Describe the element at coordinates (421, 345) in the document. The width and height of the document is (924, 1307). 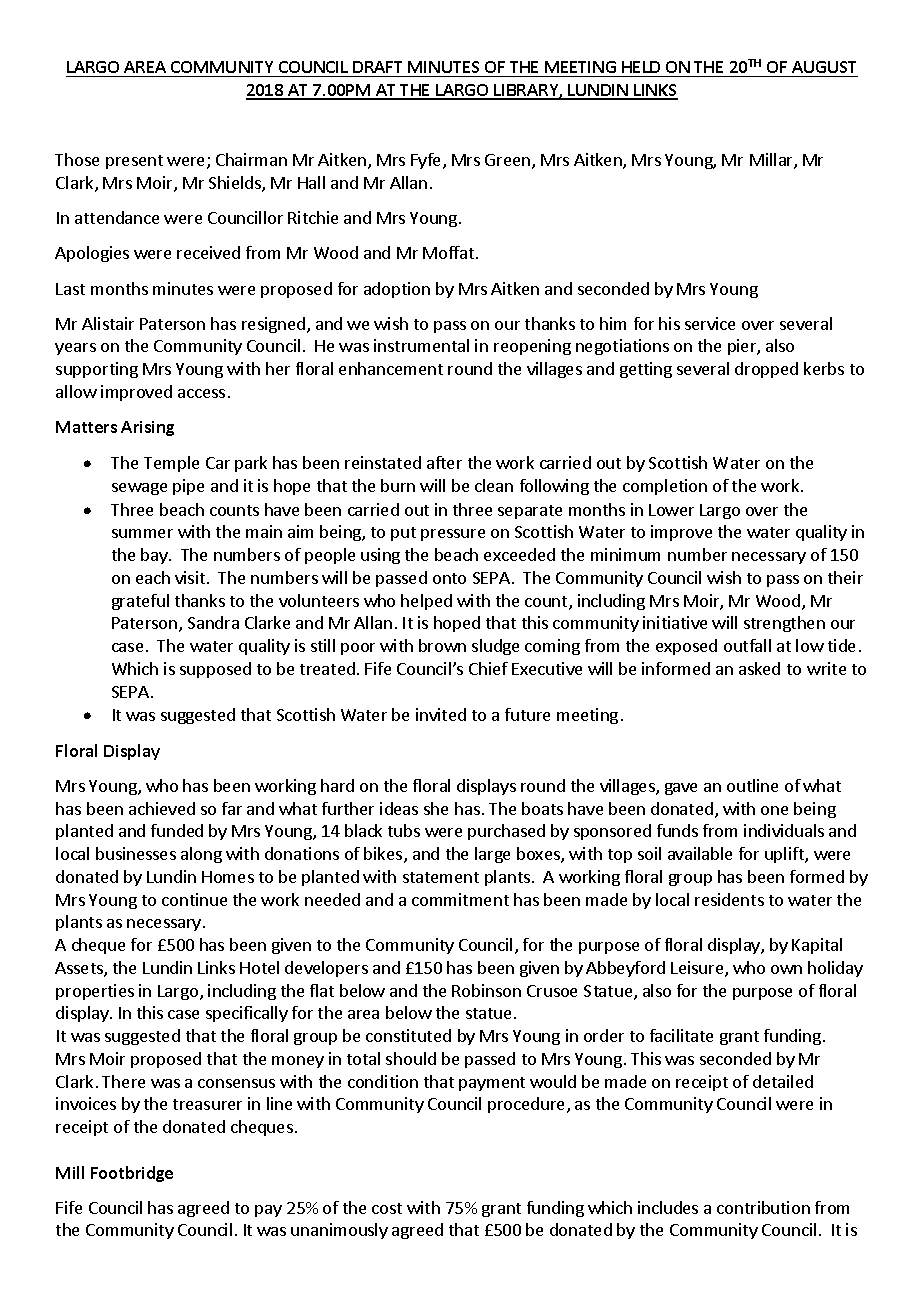
I see `instrumental` at that location.
